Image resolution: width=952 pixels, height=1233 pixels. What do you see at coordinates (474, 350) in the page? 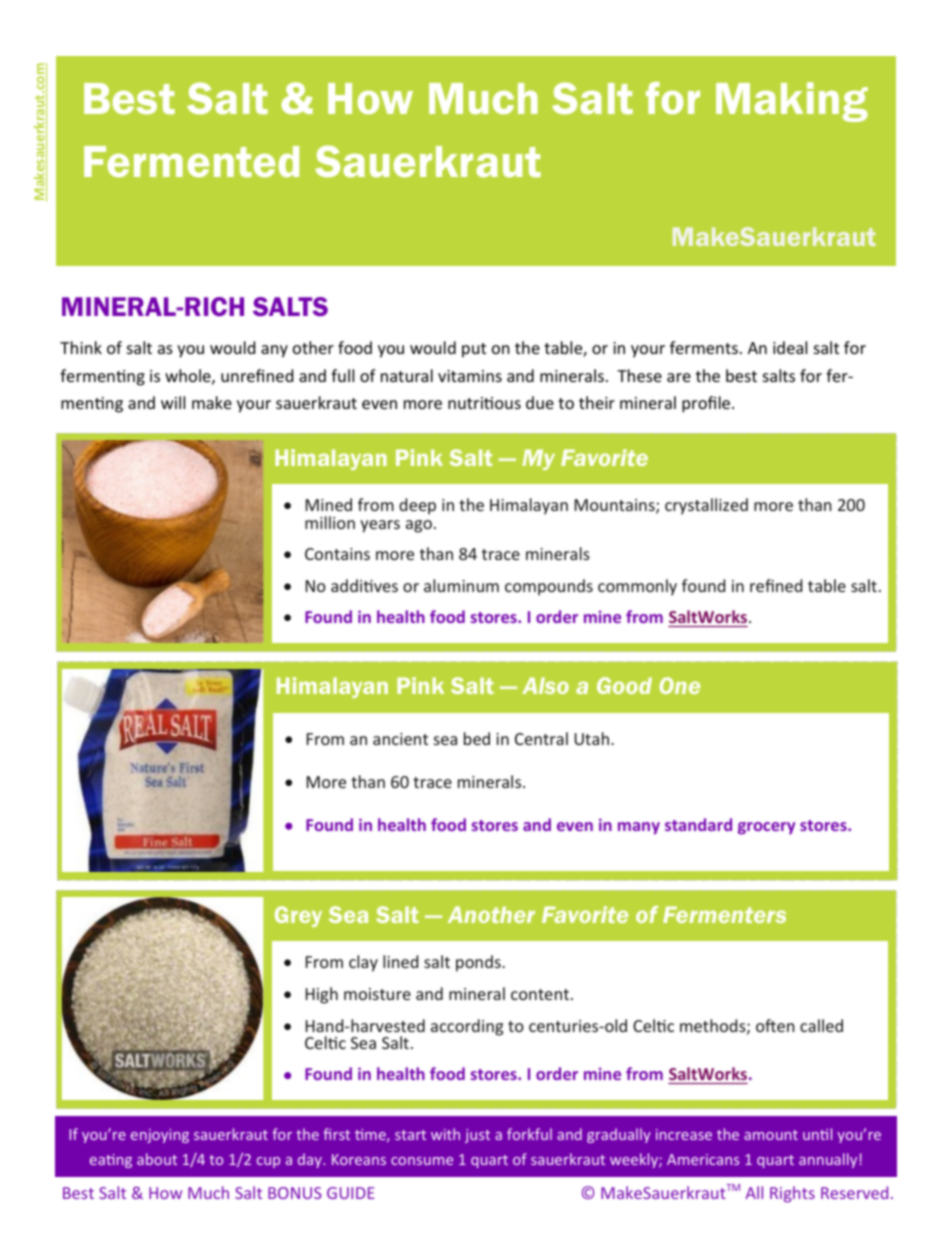
I see `put` at bounding box center [474, 350].
